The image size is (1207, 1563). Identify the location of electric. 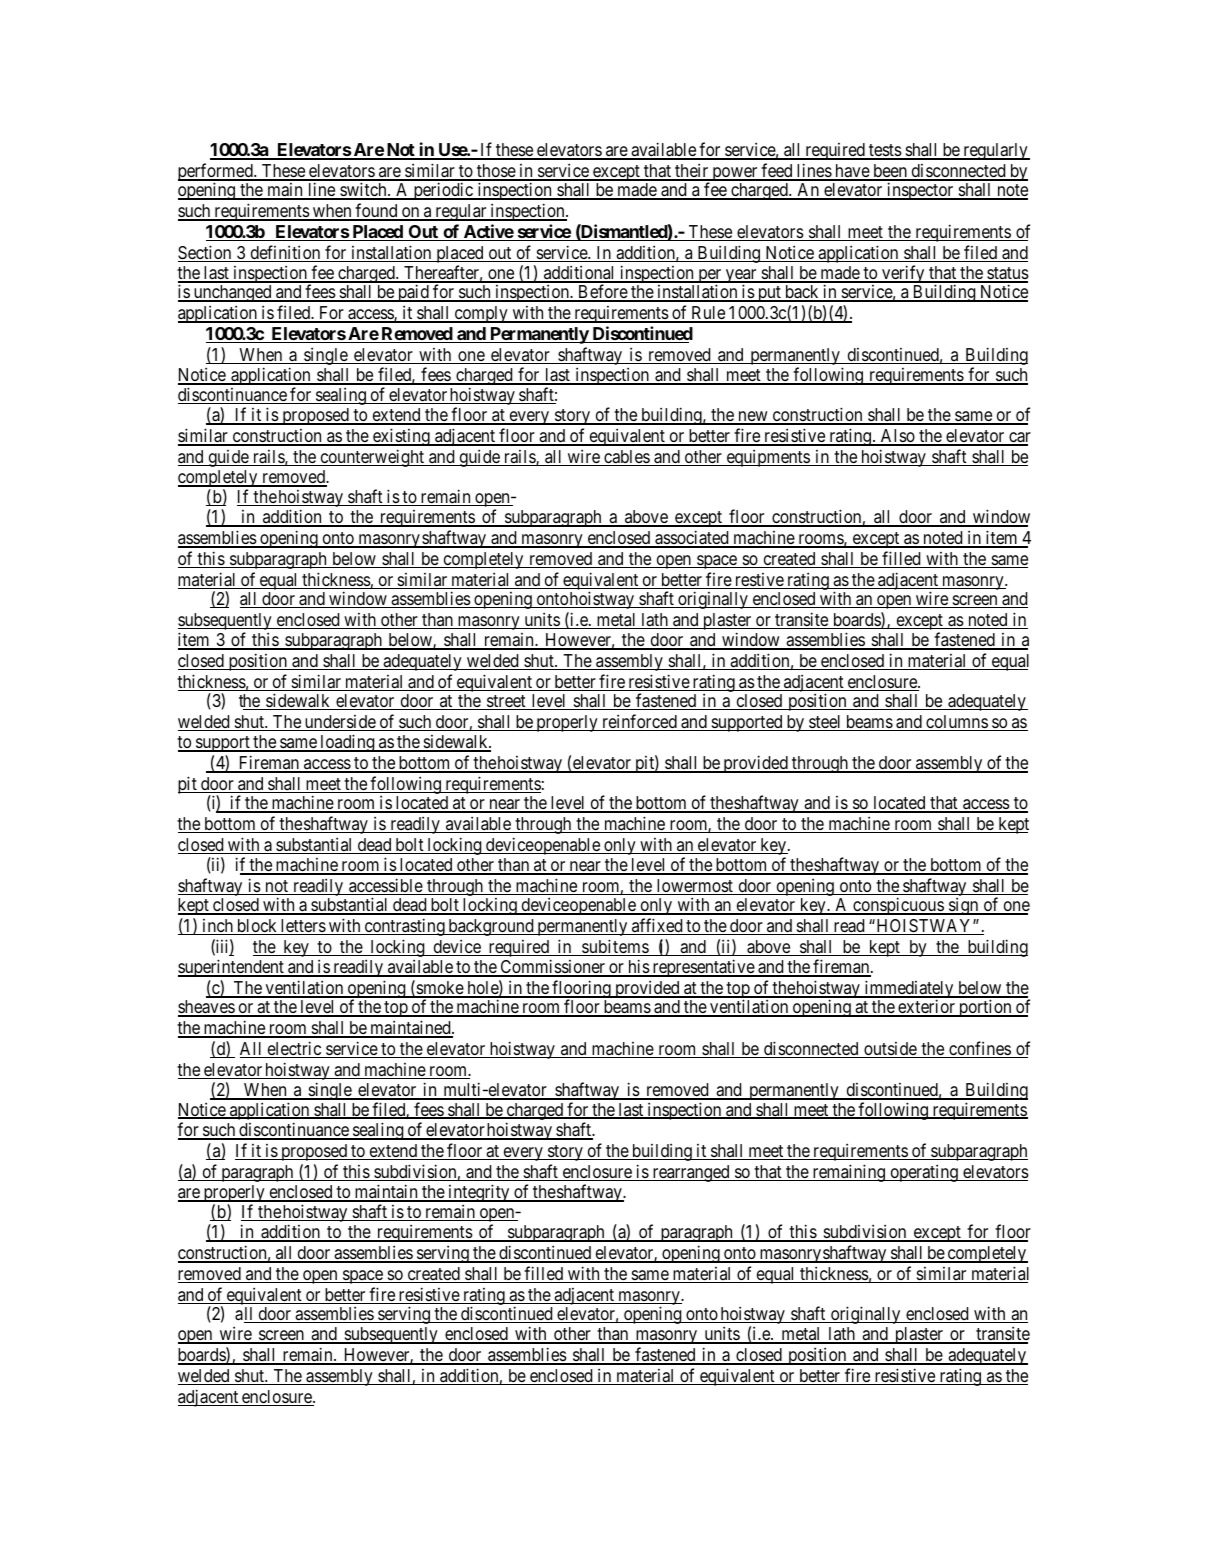
(294, 1049).
